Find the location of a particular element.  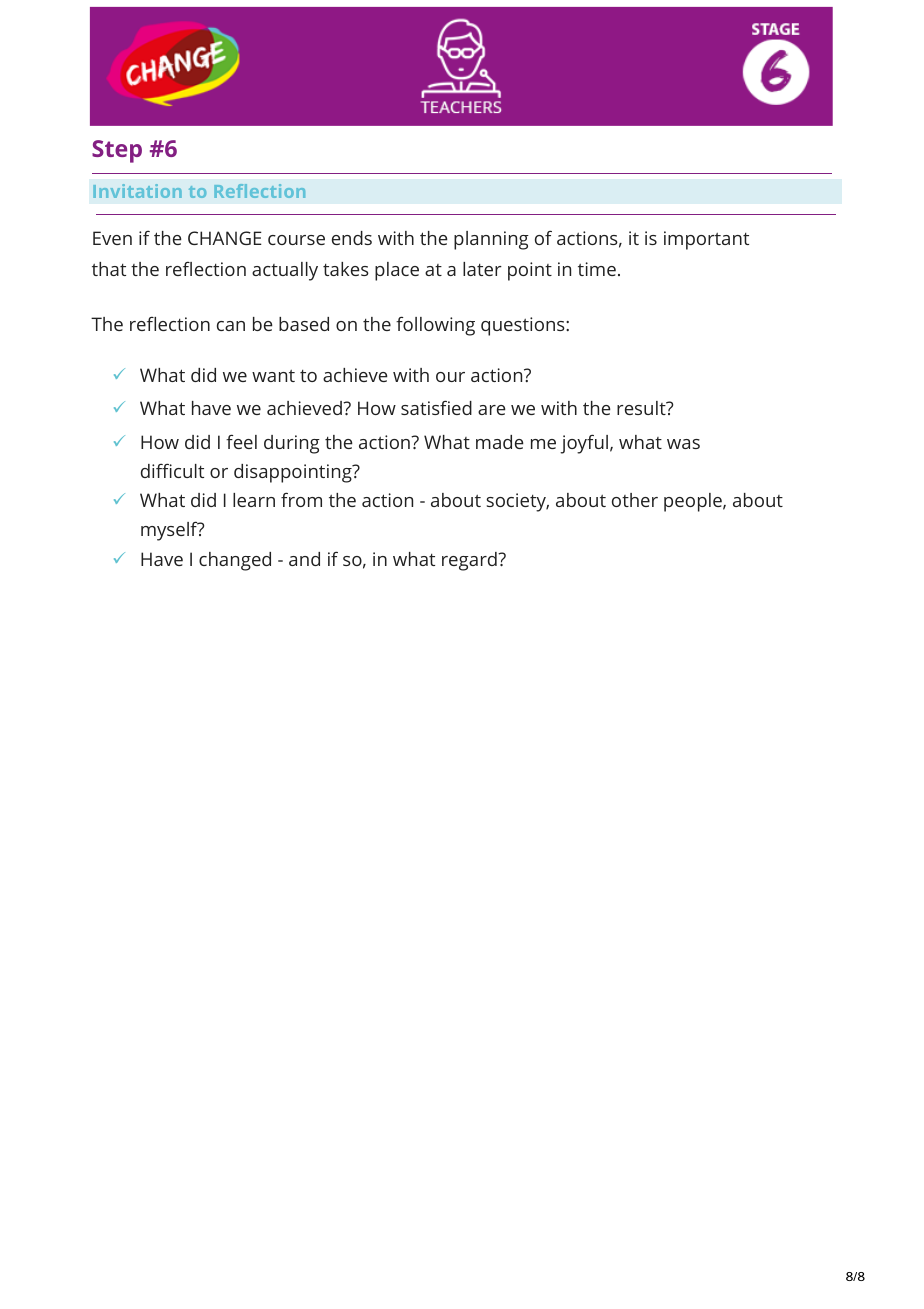

Step is located at coordinates (117, 151).
